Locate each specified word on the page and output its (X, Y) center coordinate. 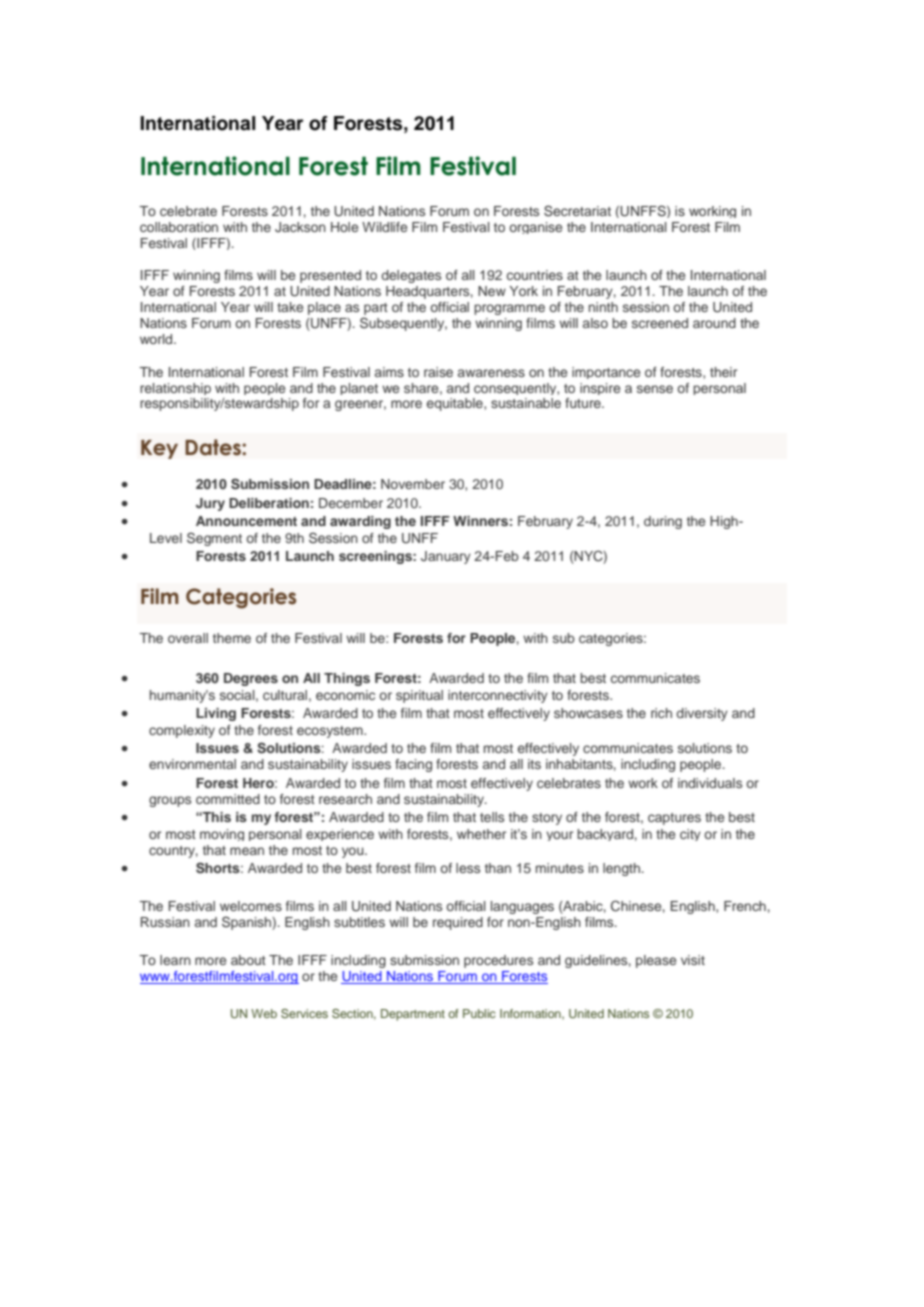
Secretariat (577, 211)
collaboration (179, 227)
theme (232, 638)
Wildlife (384, 227)
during (663, 522)
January (446, 557)
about (248, 960)
